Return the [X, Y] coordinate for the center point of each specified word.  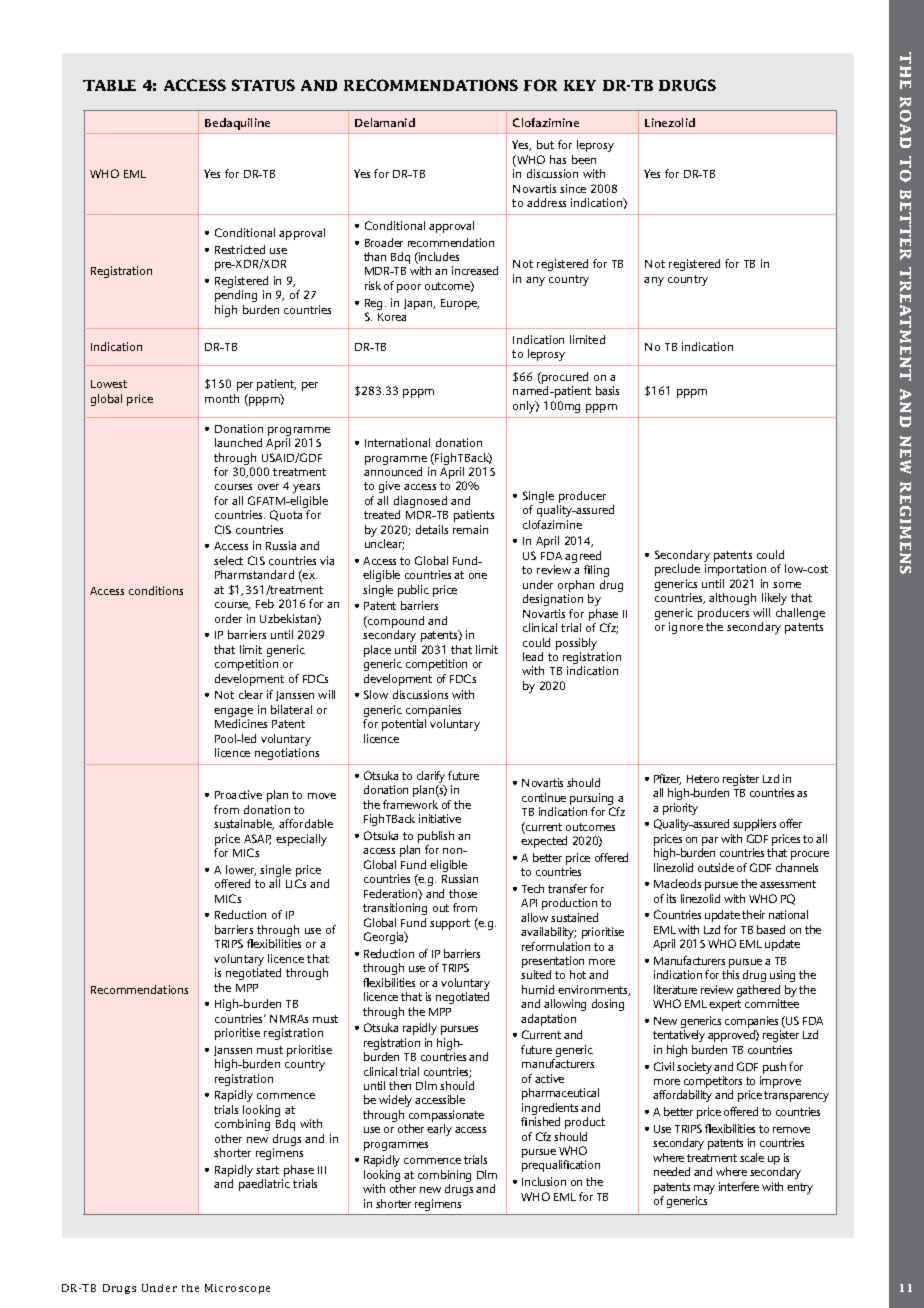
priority [680, 809]
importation [735, 570]
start [267, 1170]
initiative [440, 818]
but [545, 144]
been [584, 159]
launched [238, 442]
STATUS [263, 85]
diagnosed [420, 503]
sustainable [244, 824]
